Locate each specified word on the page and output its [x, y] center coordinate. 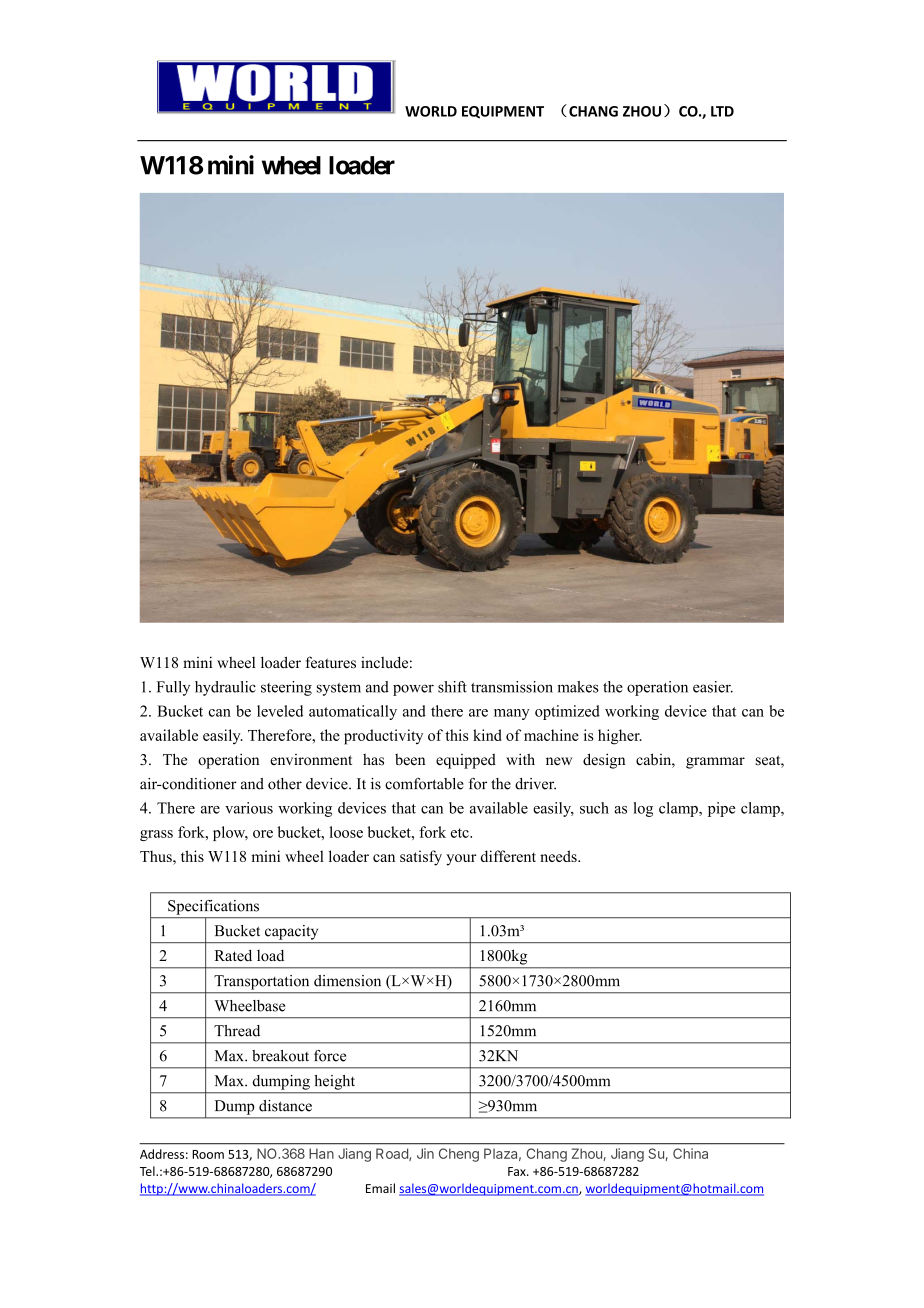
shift [452, 687]
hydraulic [225, 688]
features [331, 662]
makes [578, 687]
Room [208, 1154]
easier [713, 687]
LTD [722, 111]
